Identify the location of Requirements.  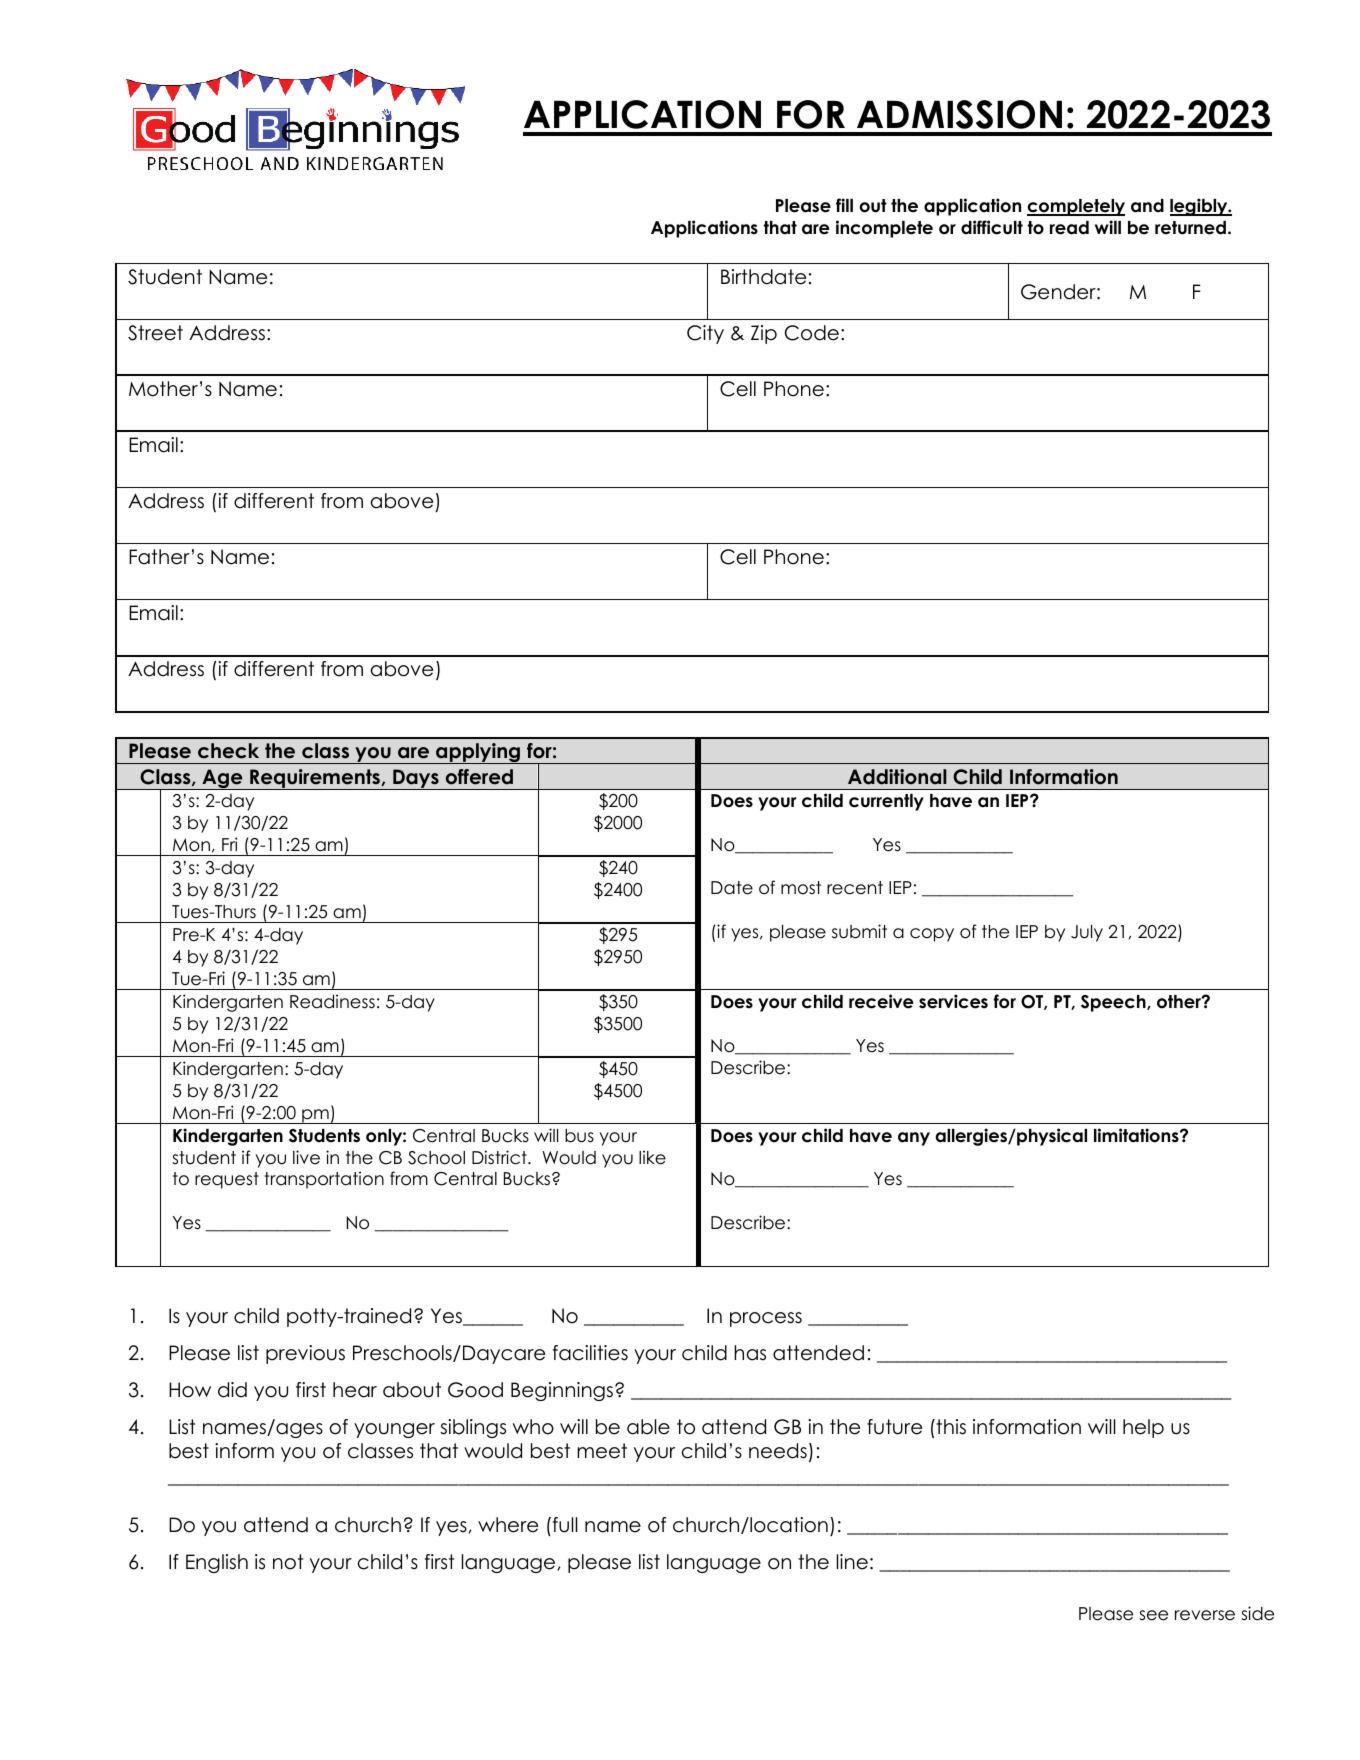
(315, 779).
